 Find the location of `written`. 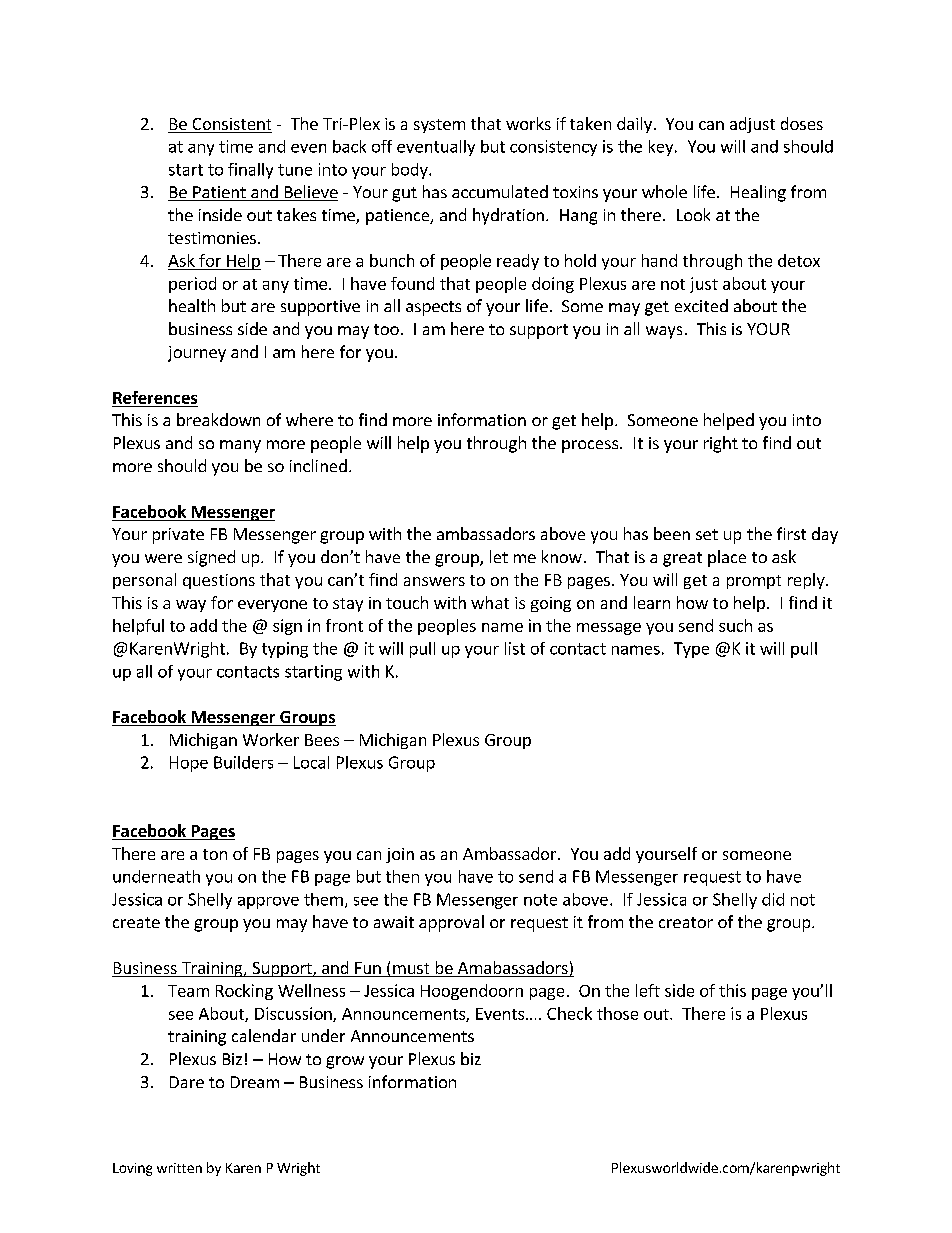

written is located at coordinates (179, 1168).
